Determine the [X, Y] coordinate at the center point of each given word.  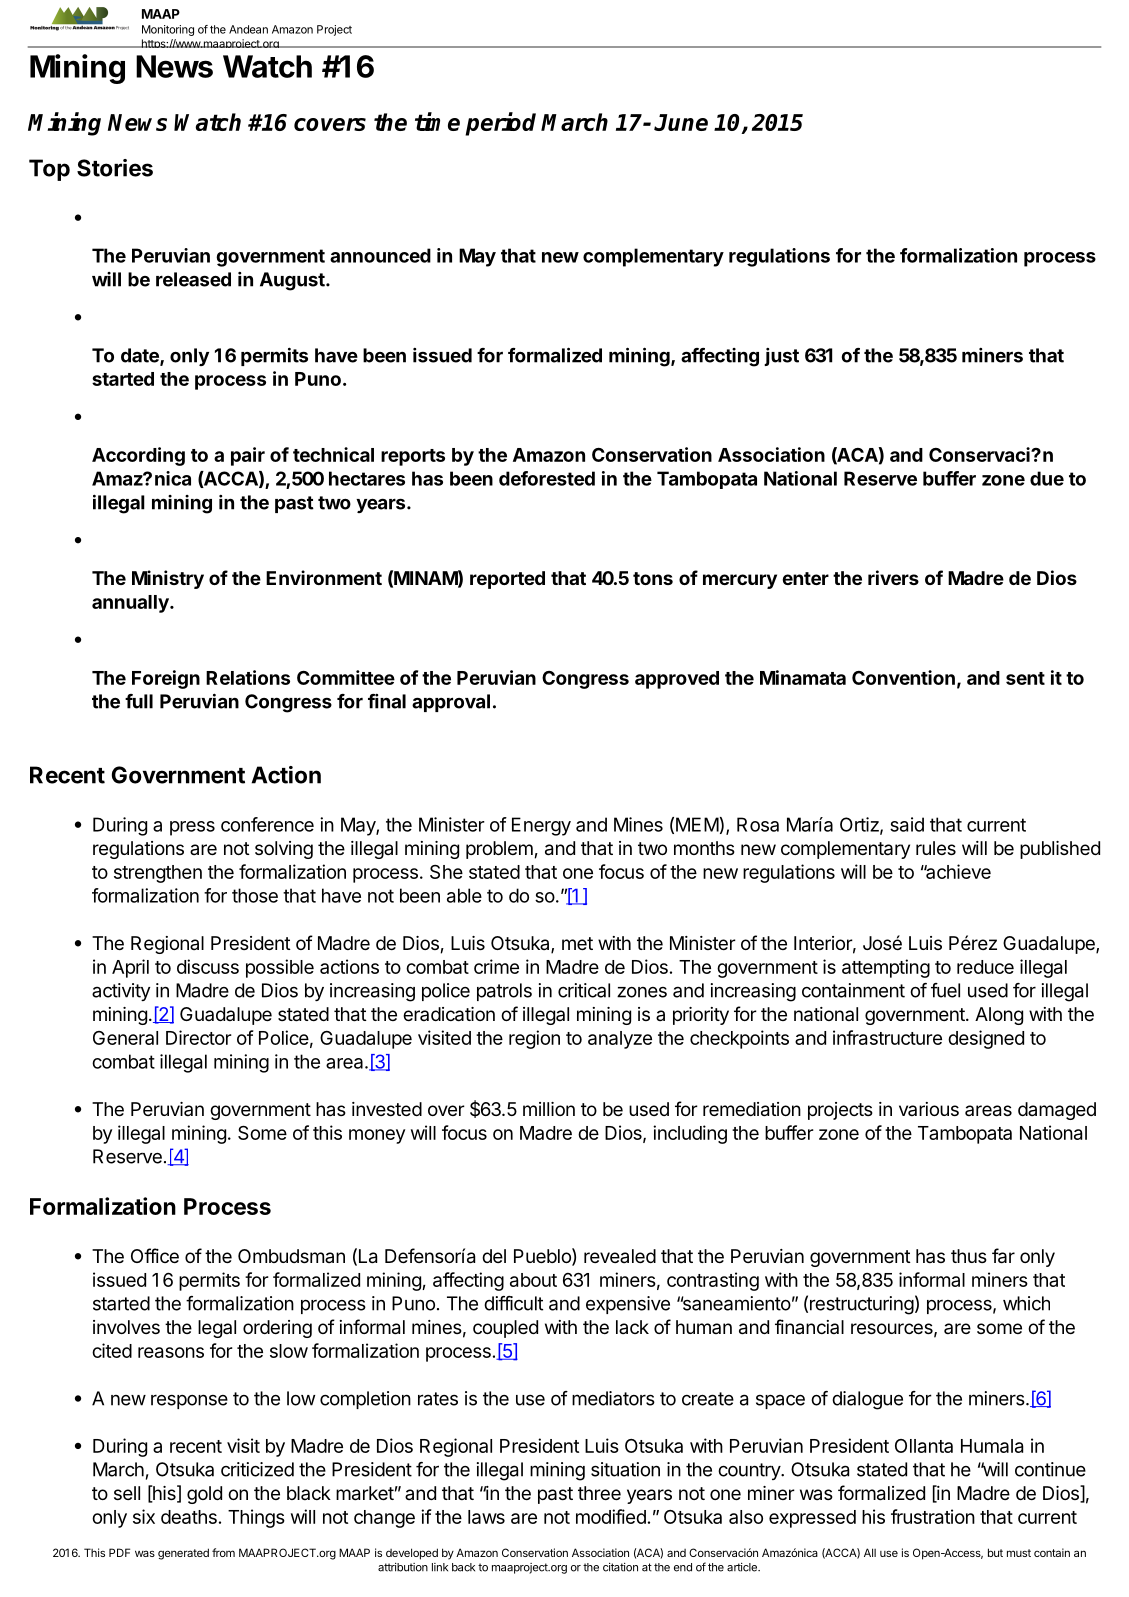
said [907, 824]
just [781, 357]
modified [611, 1516]
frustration [933, 1516]
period [500, 124]
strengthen [158, 874]
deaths [189, 1517]
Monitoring [168, 30]
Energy [541, 826]
